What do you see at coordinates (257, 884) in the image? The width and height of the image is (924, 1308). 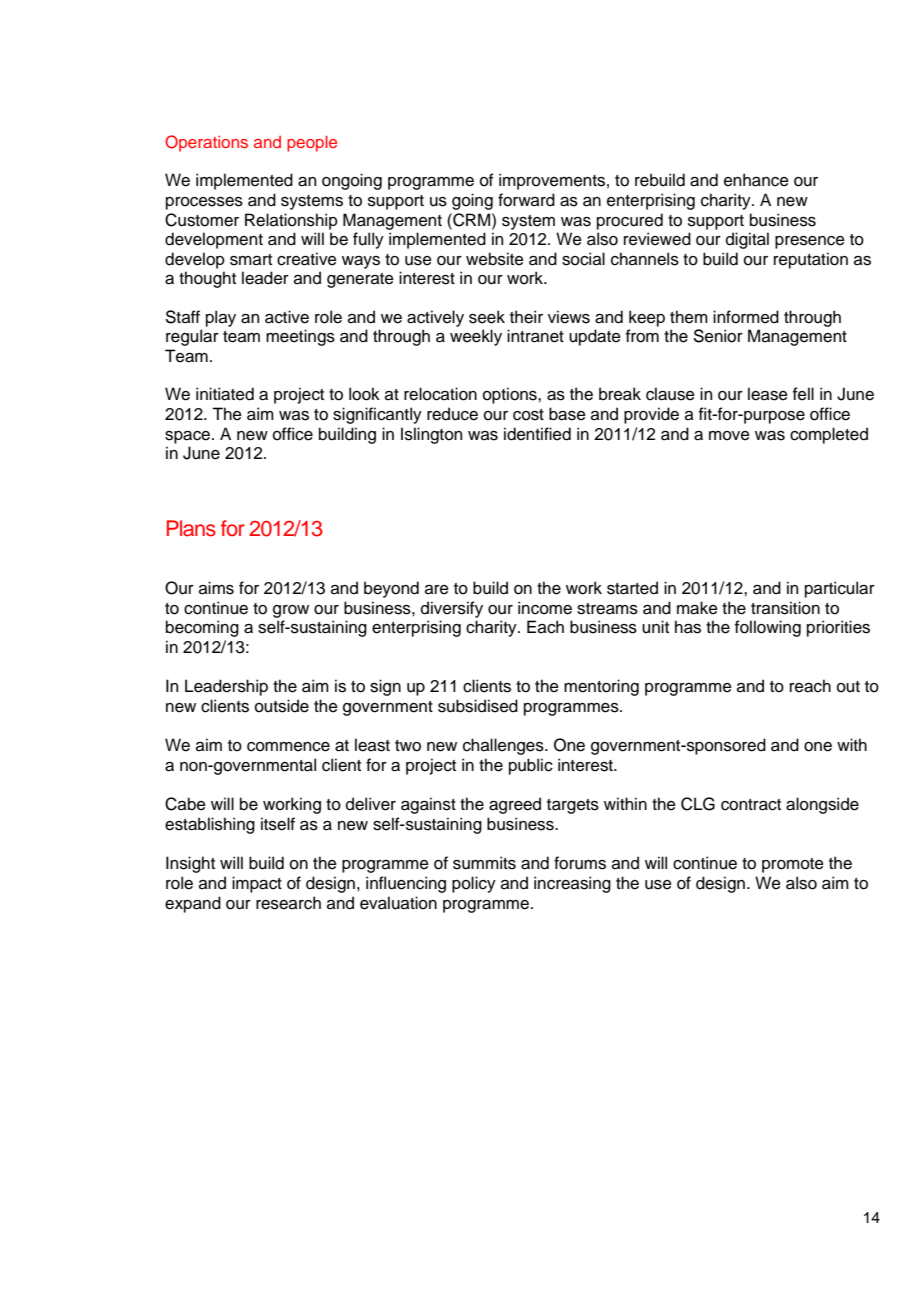 I see `impact` at bounding box center [257, 884].
